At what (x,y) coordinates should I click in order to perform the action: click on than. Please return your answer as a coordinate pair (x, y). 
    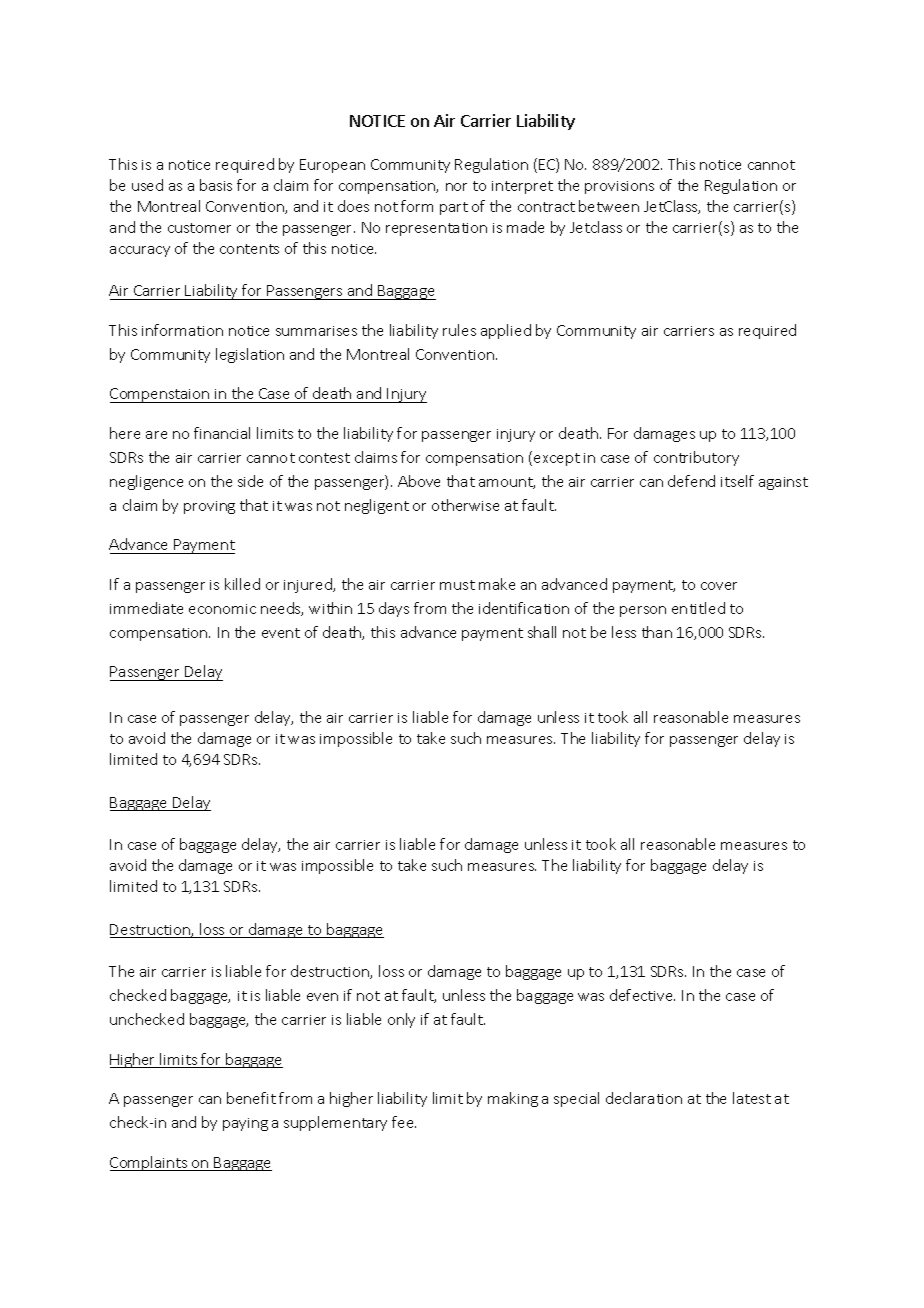
    Looking at the image, I should click on (657, 632).
